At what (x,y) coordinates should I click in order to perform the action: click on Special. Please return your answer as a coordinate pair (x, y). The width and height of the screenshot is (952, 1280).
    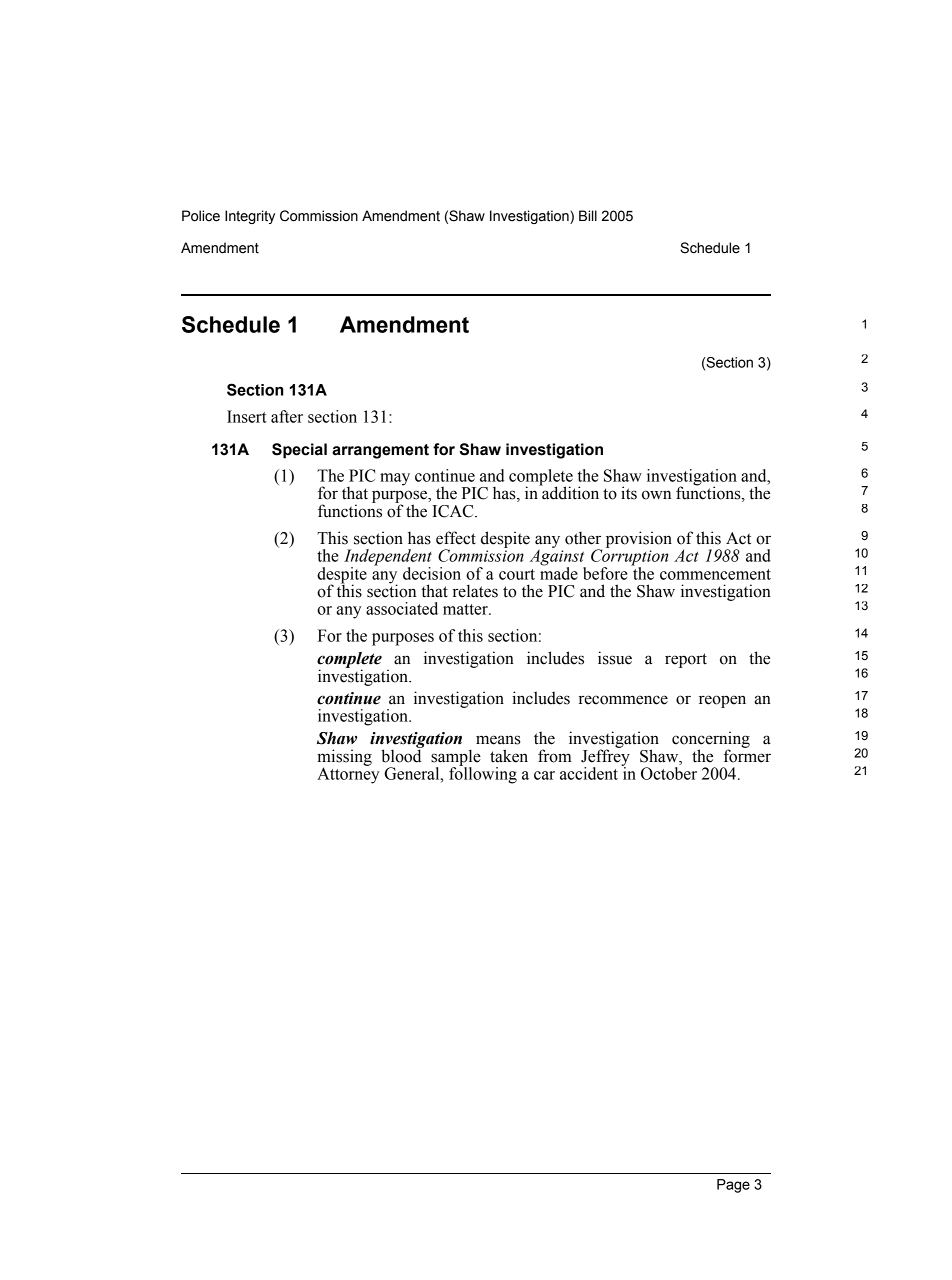
    Looking at the image, I should click on (299, 451).
